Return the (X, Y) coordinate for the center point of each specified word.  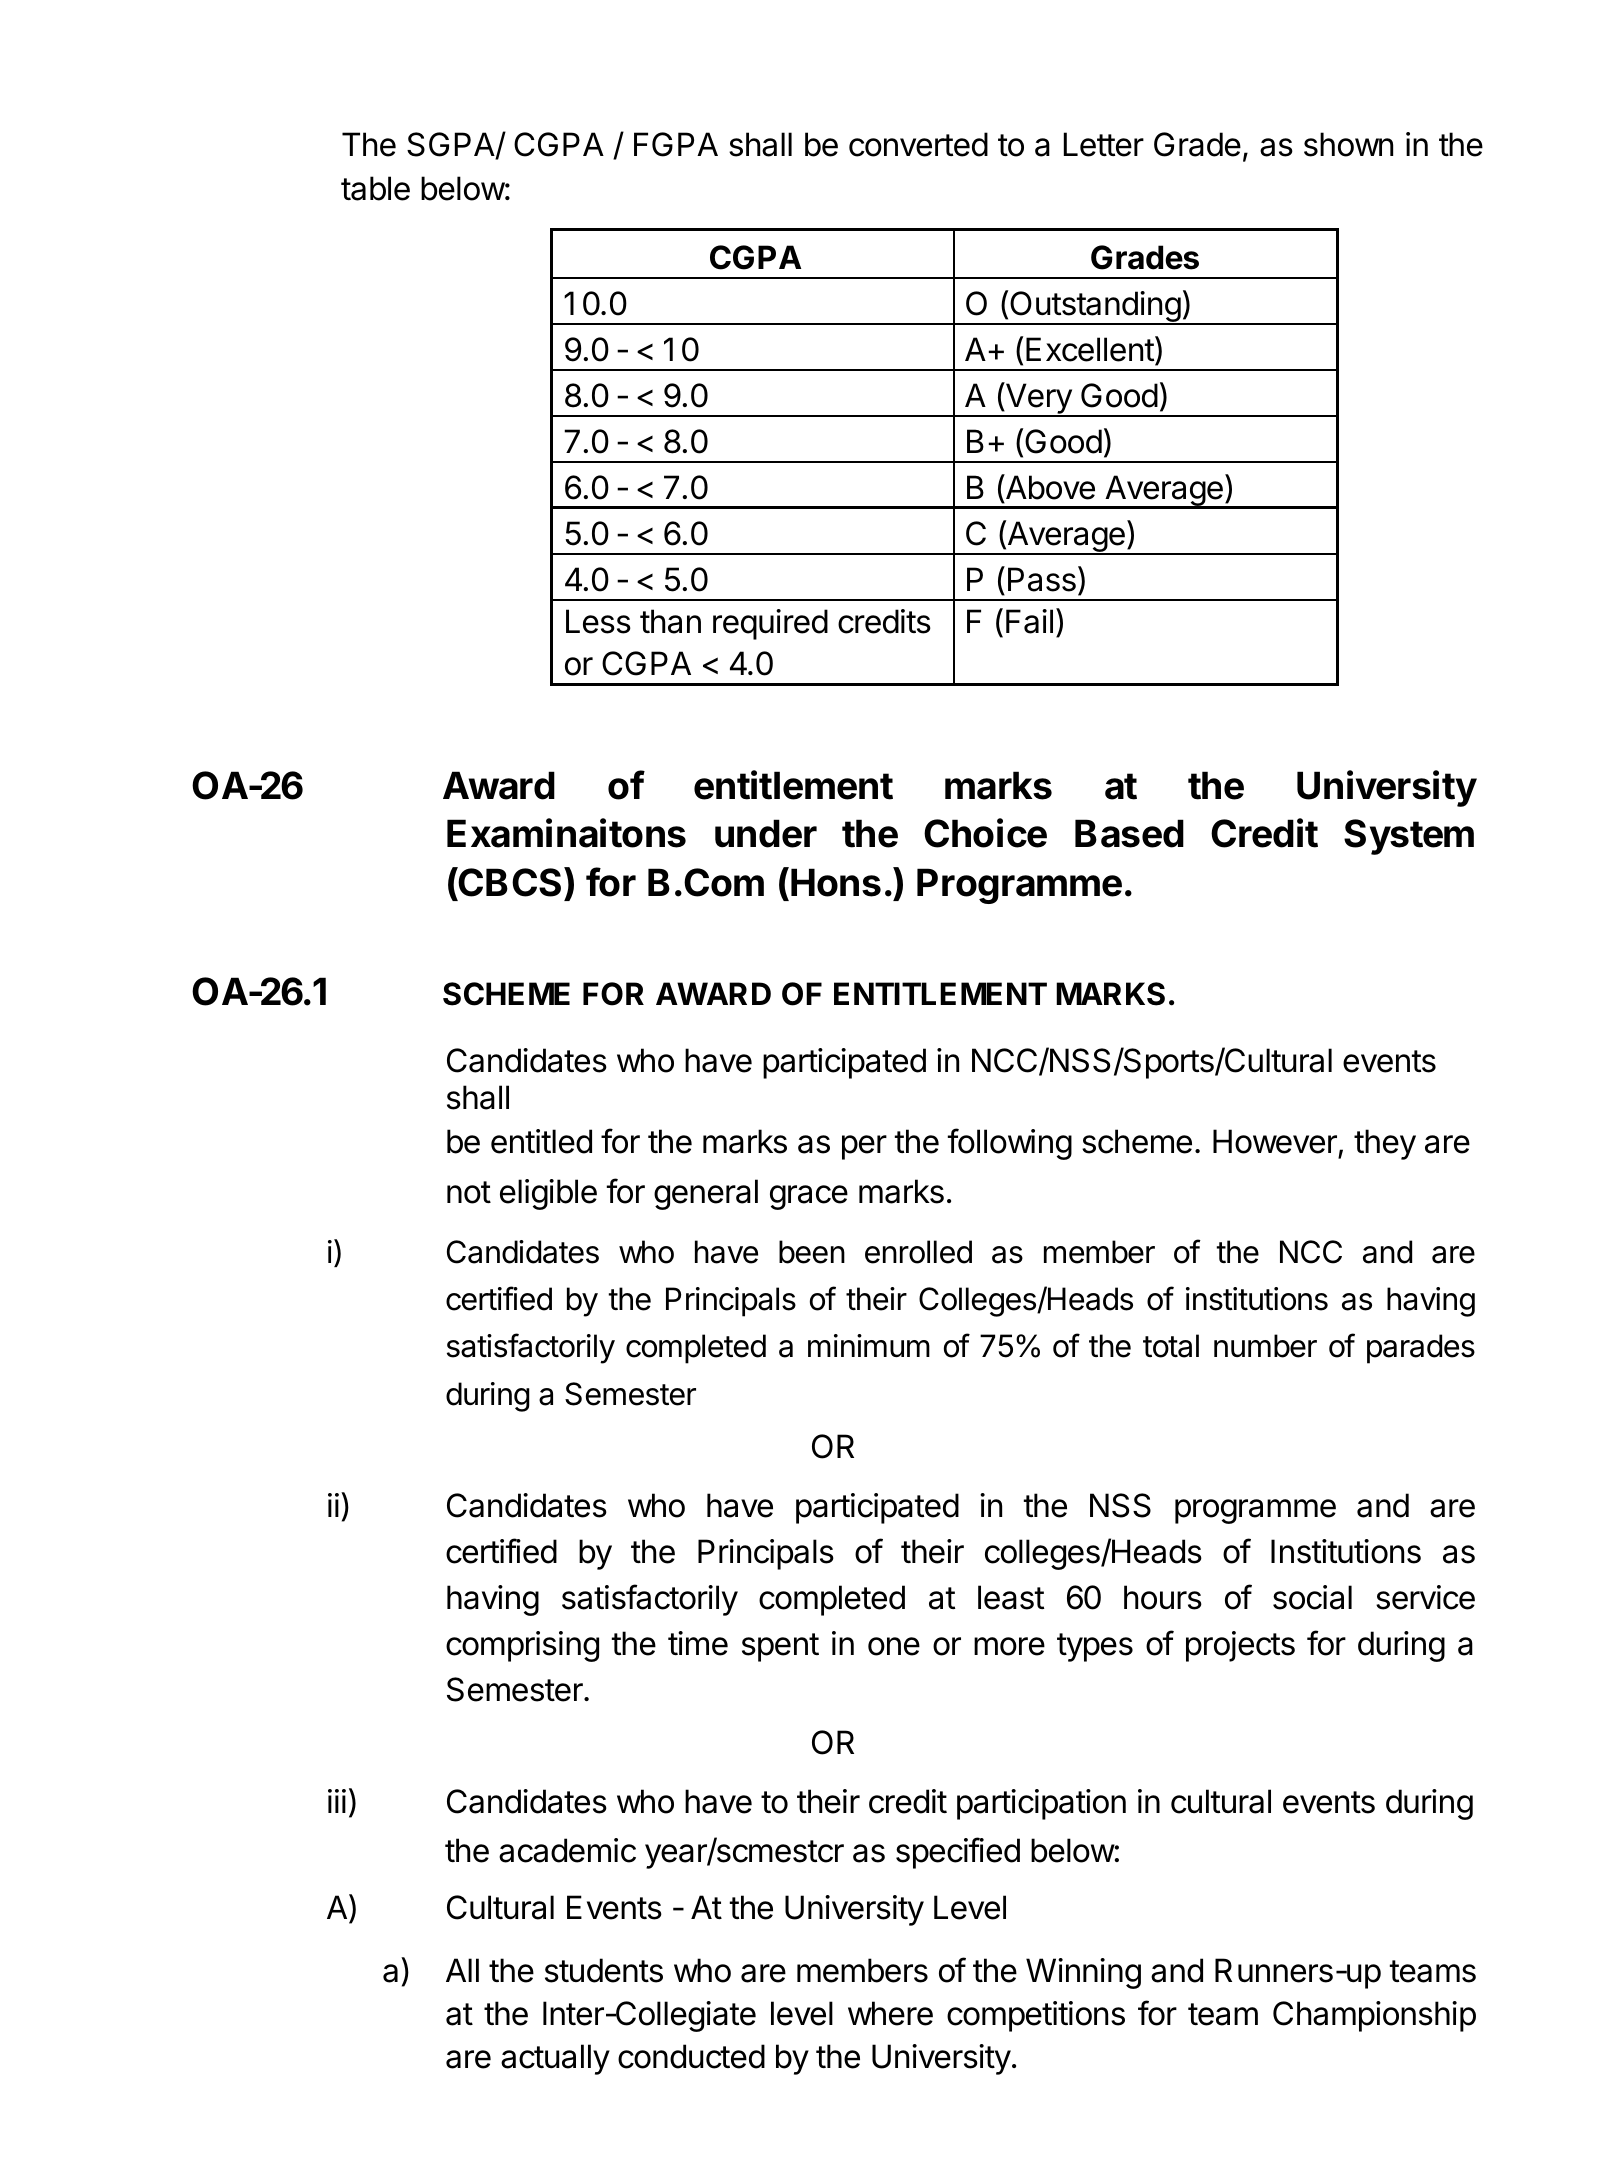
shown (1348, 144)
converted (918, 144)
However (1275, 1141)
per (864, 1147)
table (375, 188)
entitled (541, 1141)
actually (555, 2059)
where (890, 2013)
